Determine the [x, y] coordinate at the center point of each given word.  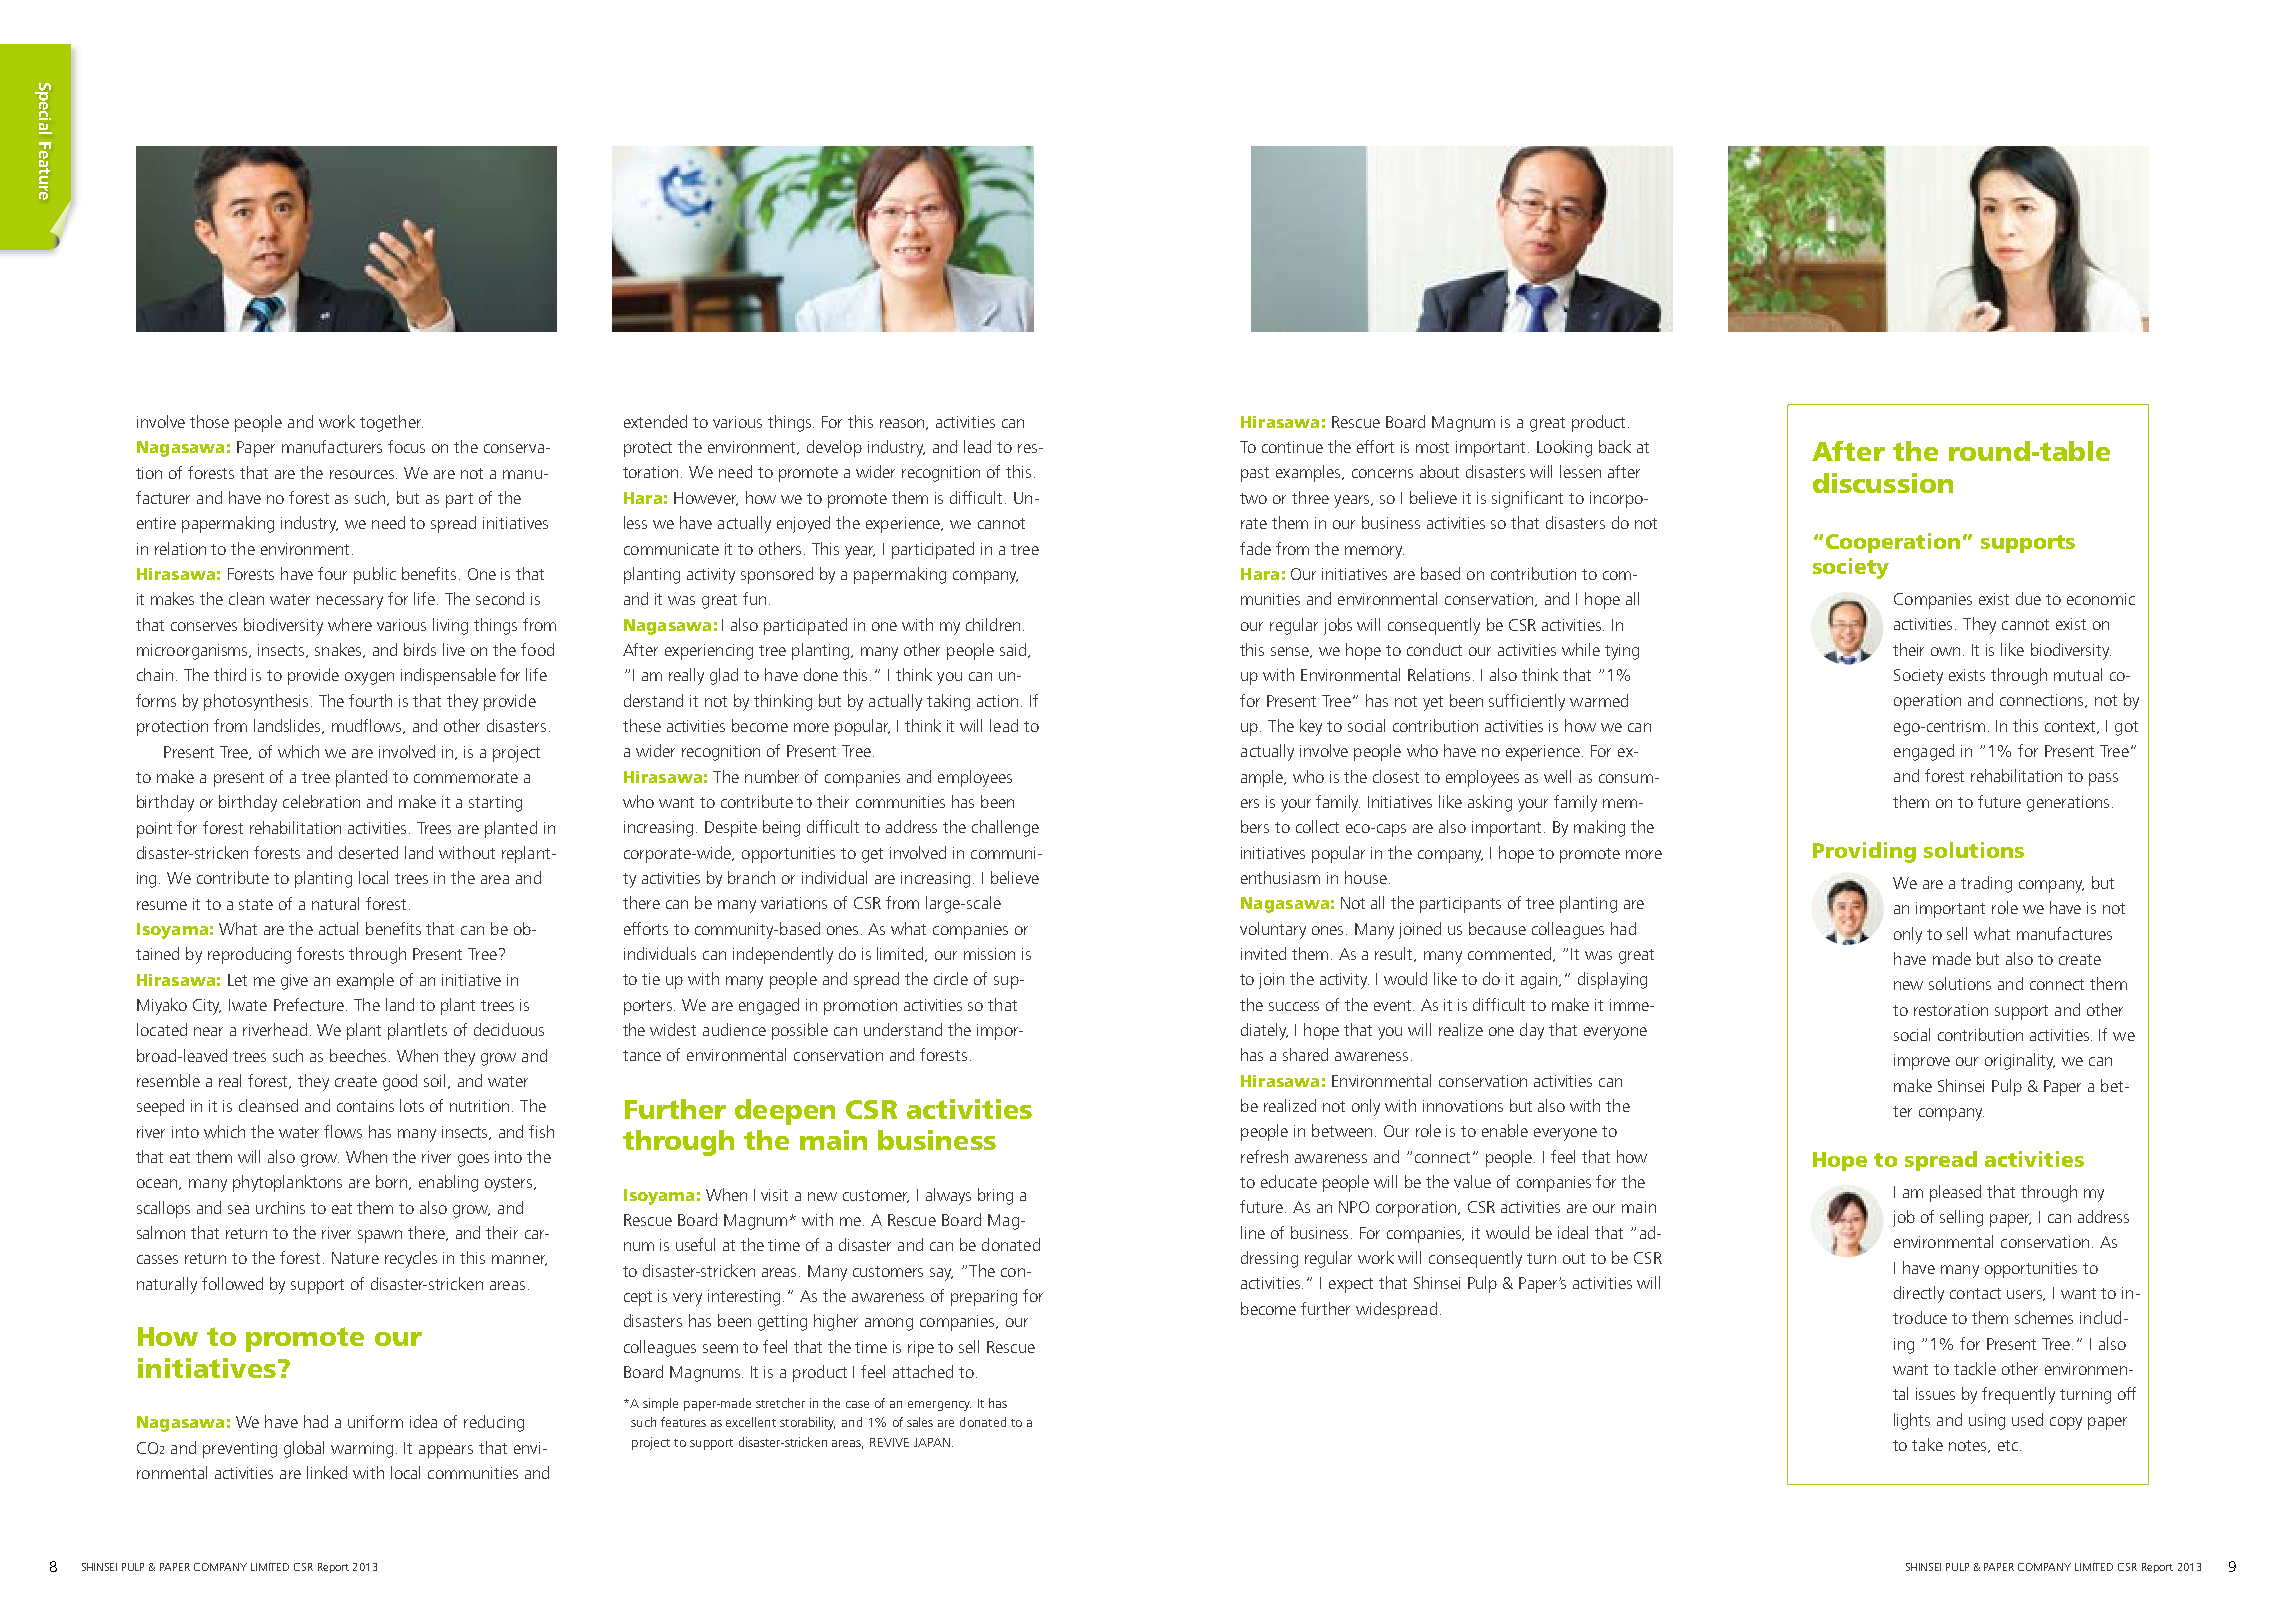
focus [406, 446]
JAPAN [932, 1442]
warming [362, 1450]
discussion [1883, 483]
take [1927, 1444]
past [1255, 474]
